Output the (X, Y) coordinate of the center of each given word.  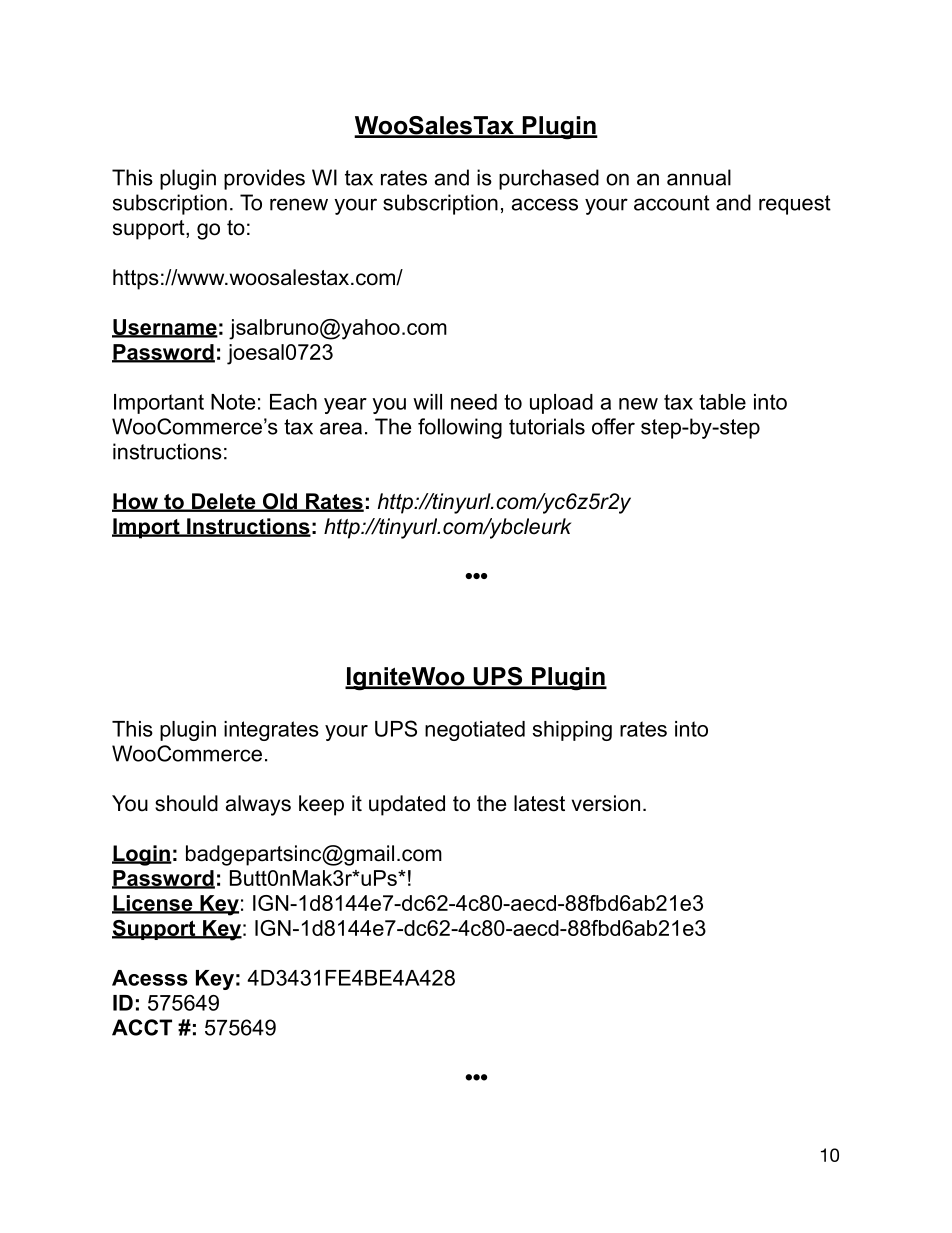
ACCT (142, 1027)
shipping (572, 731)
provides (264, 179)
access (545, 204)
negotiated (475, 731)
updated (407, 805)
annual (699, 177)
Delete (224, 502)
